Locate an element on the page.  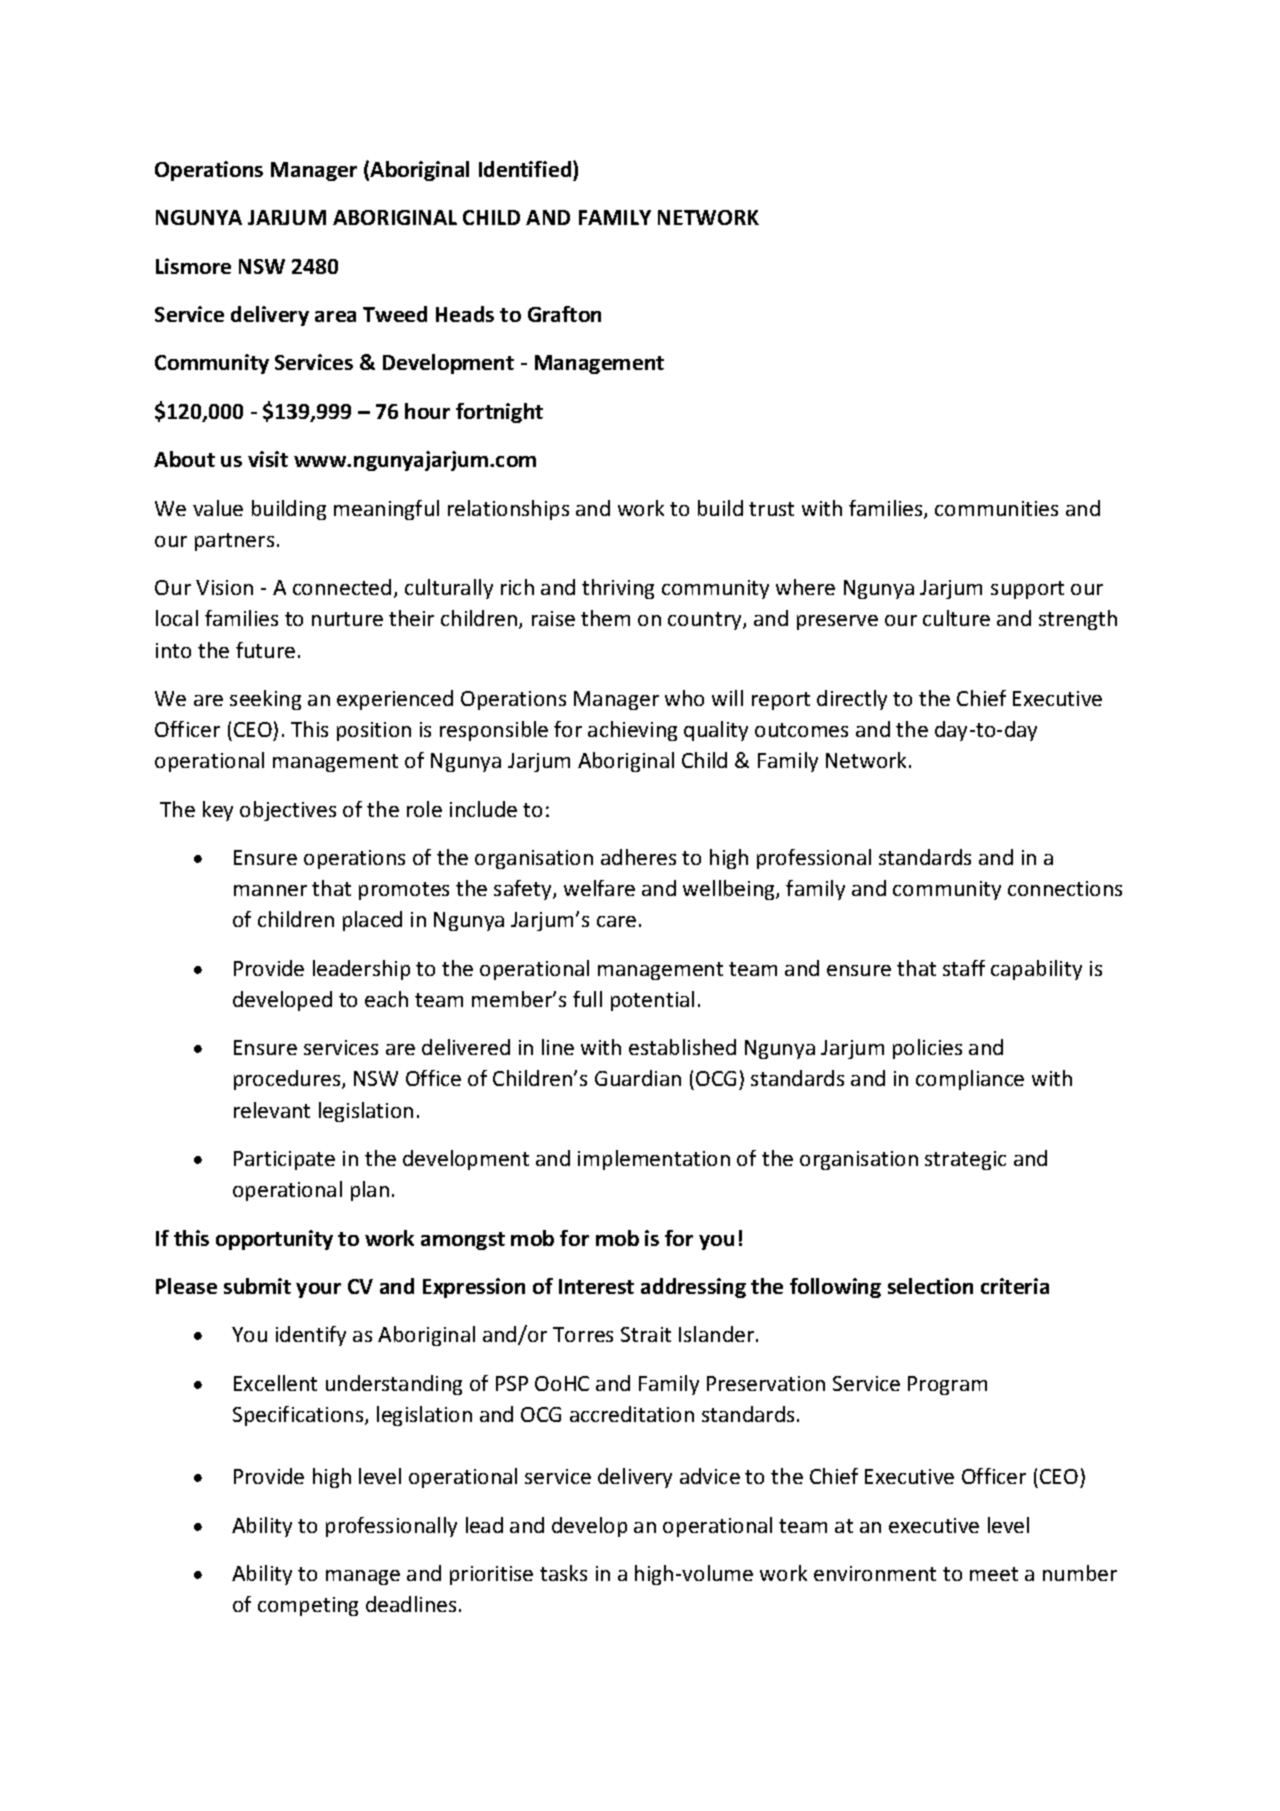
future is located at coordinates (265, 650).
